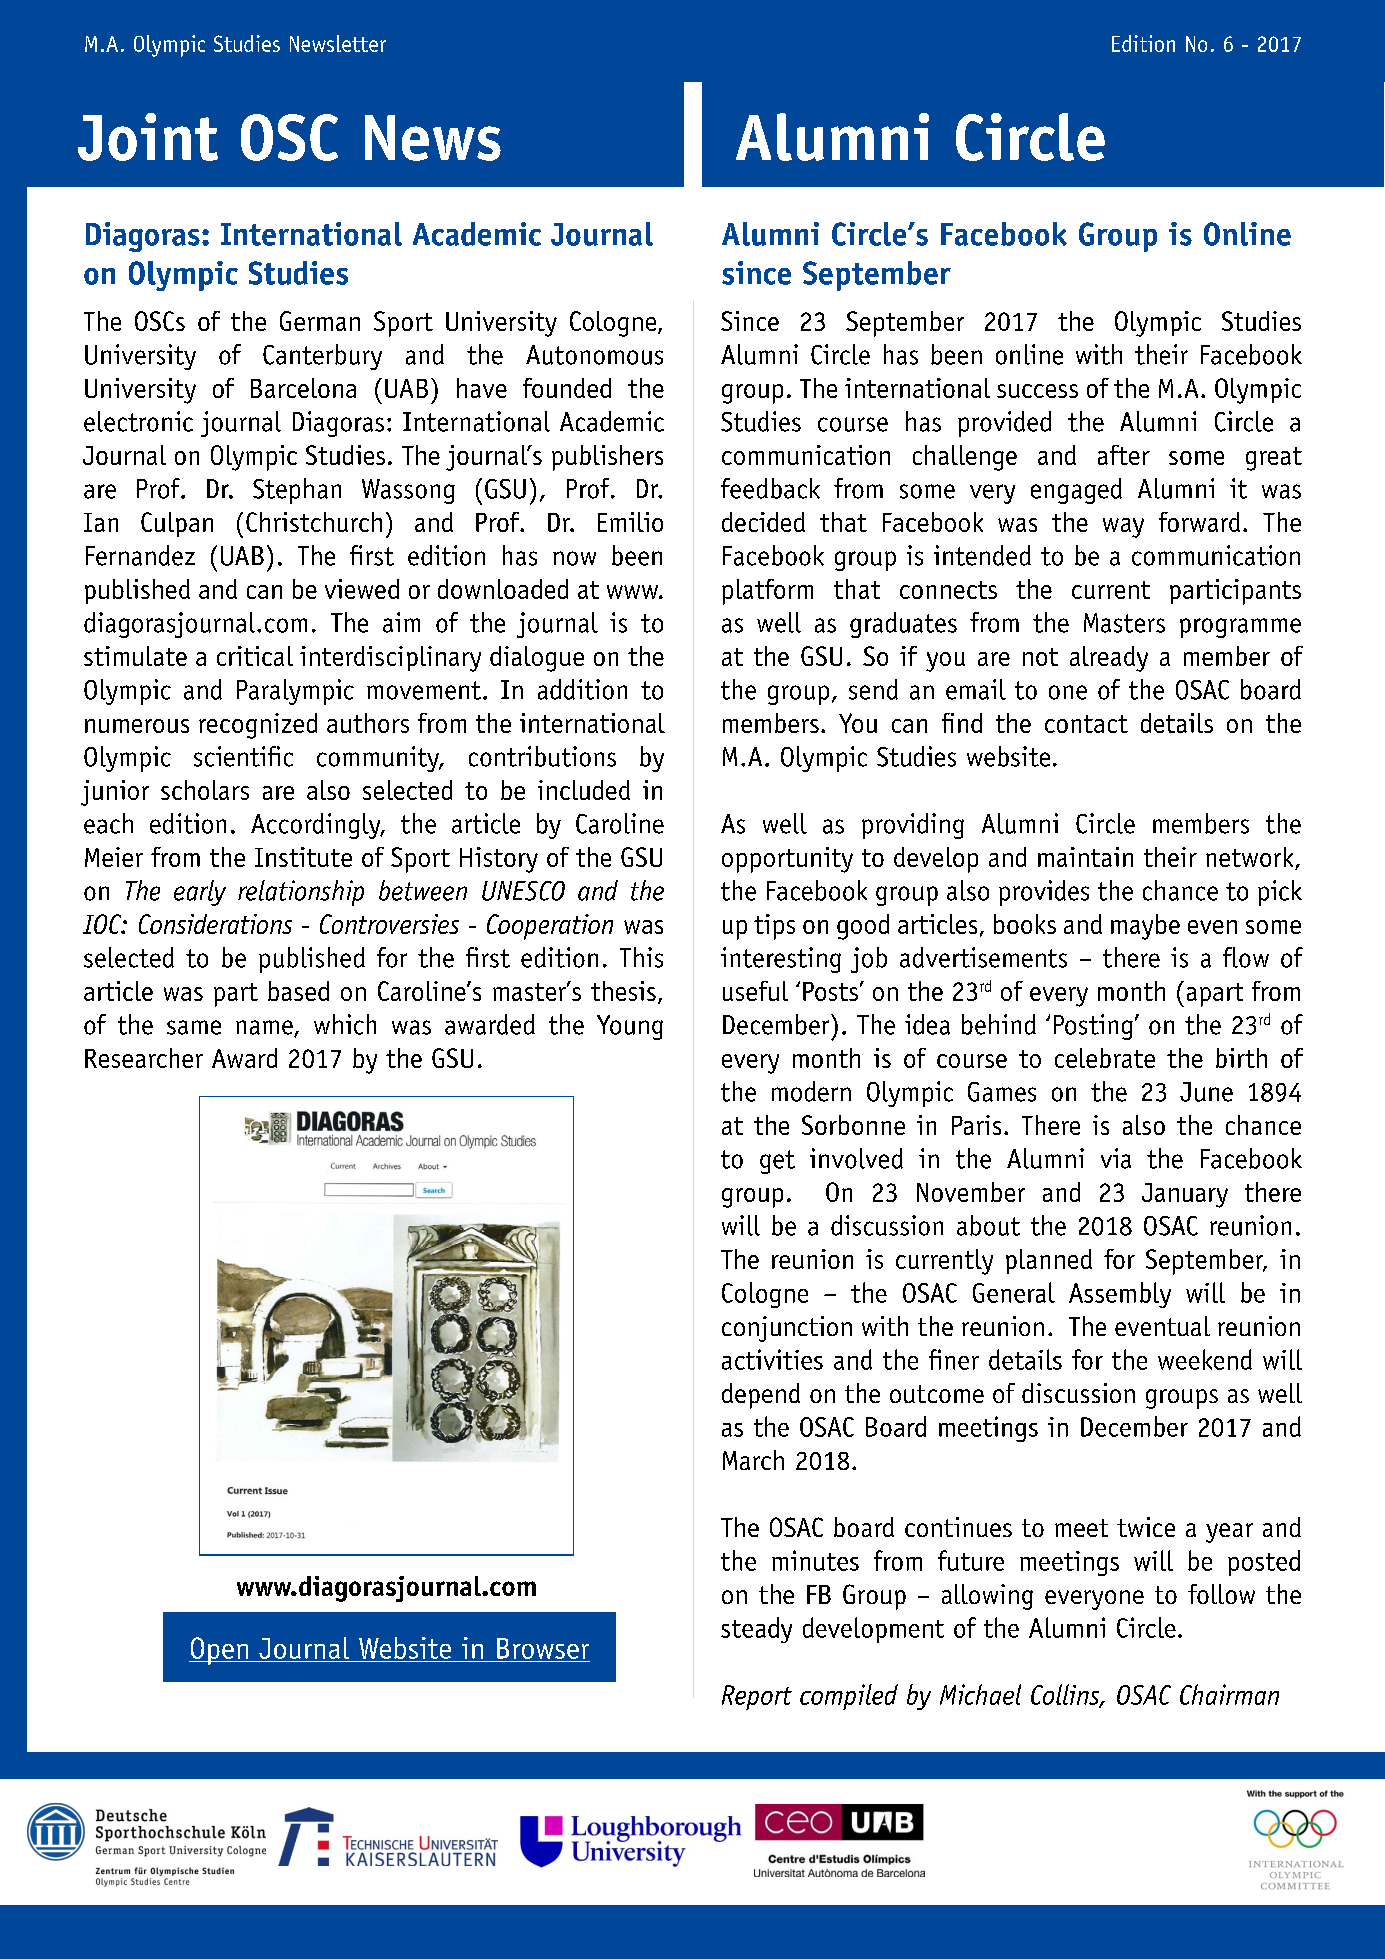 This document has width=1385, height=1959. What do you see at coordinates (1145, 927) in the document?
I see `maybe` at bounding box center [1145, 927].
